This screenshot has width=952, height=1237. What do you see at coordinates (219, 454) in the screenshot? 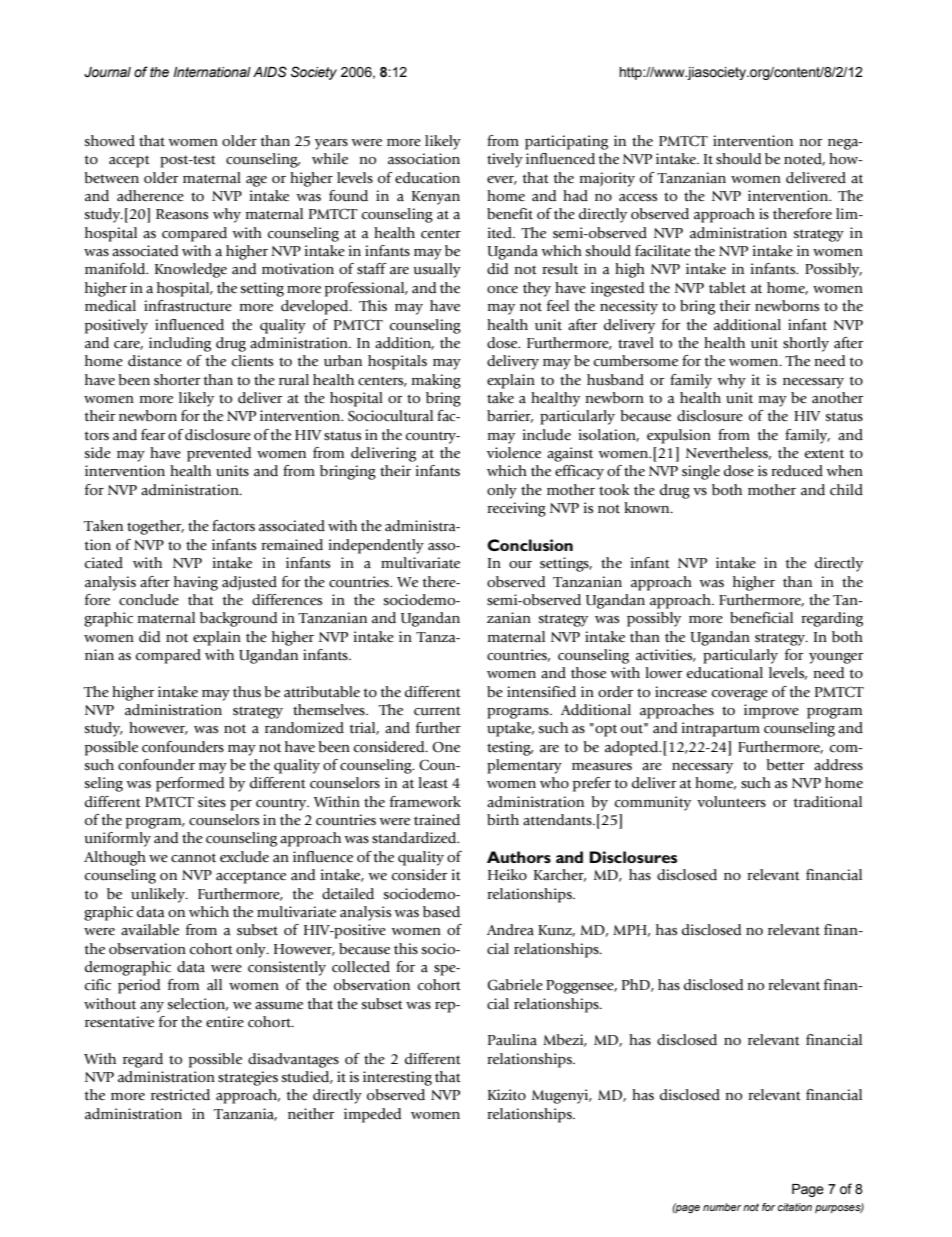
I see `prevented` at bounding box center [219, 454].
